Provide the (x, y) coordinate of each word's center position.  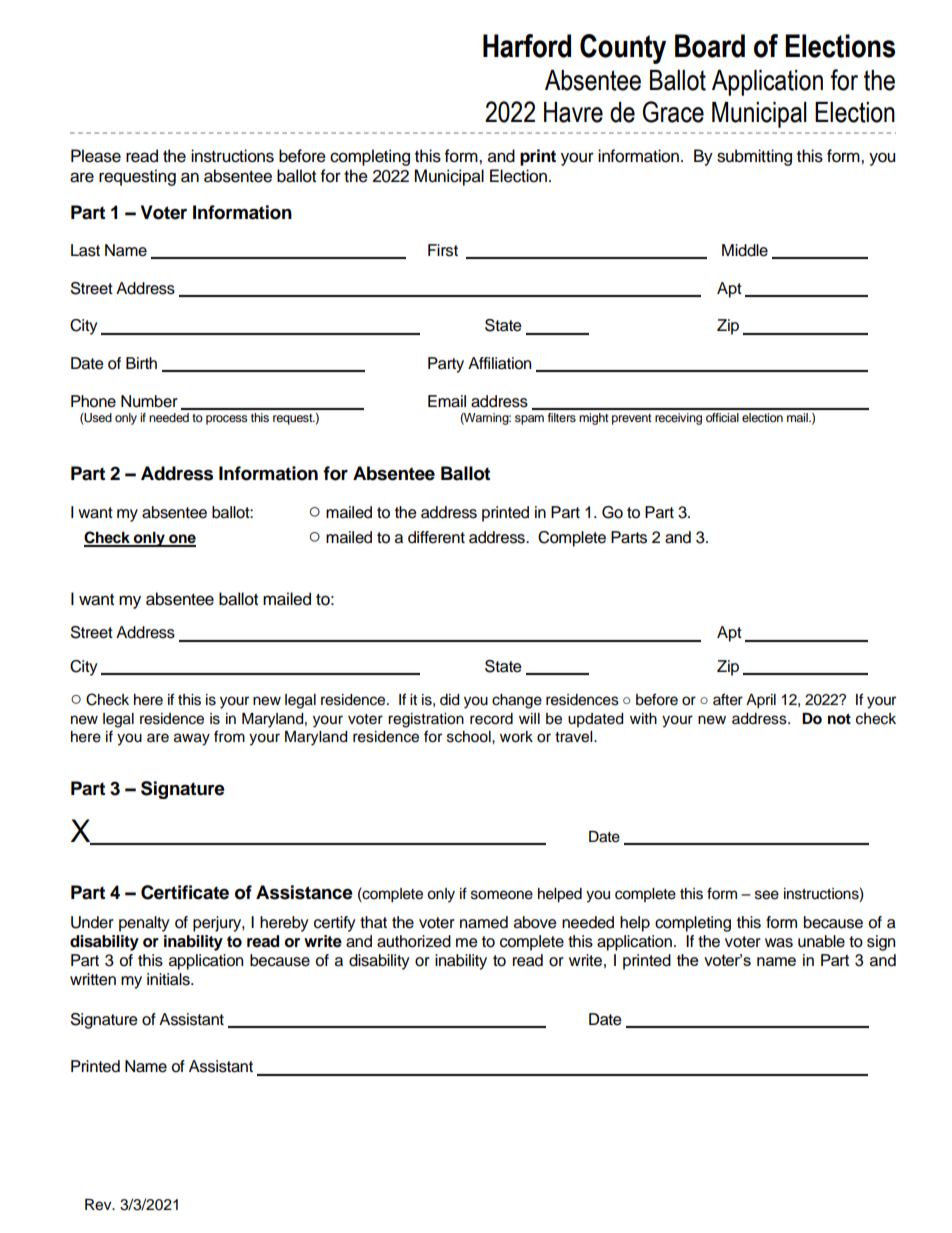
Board (710, 46)
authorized (414, 941)
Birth (141, 363)
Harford (527, 46)
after (728, 699)
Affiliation (499, 363)
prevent (632, 419)
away (192, 739)
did (449, 700)
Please (96, 156)
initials (169, 979)
